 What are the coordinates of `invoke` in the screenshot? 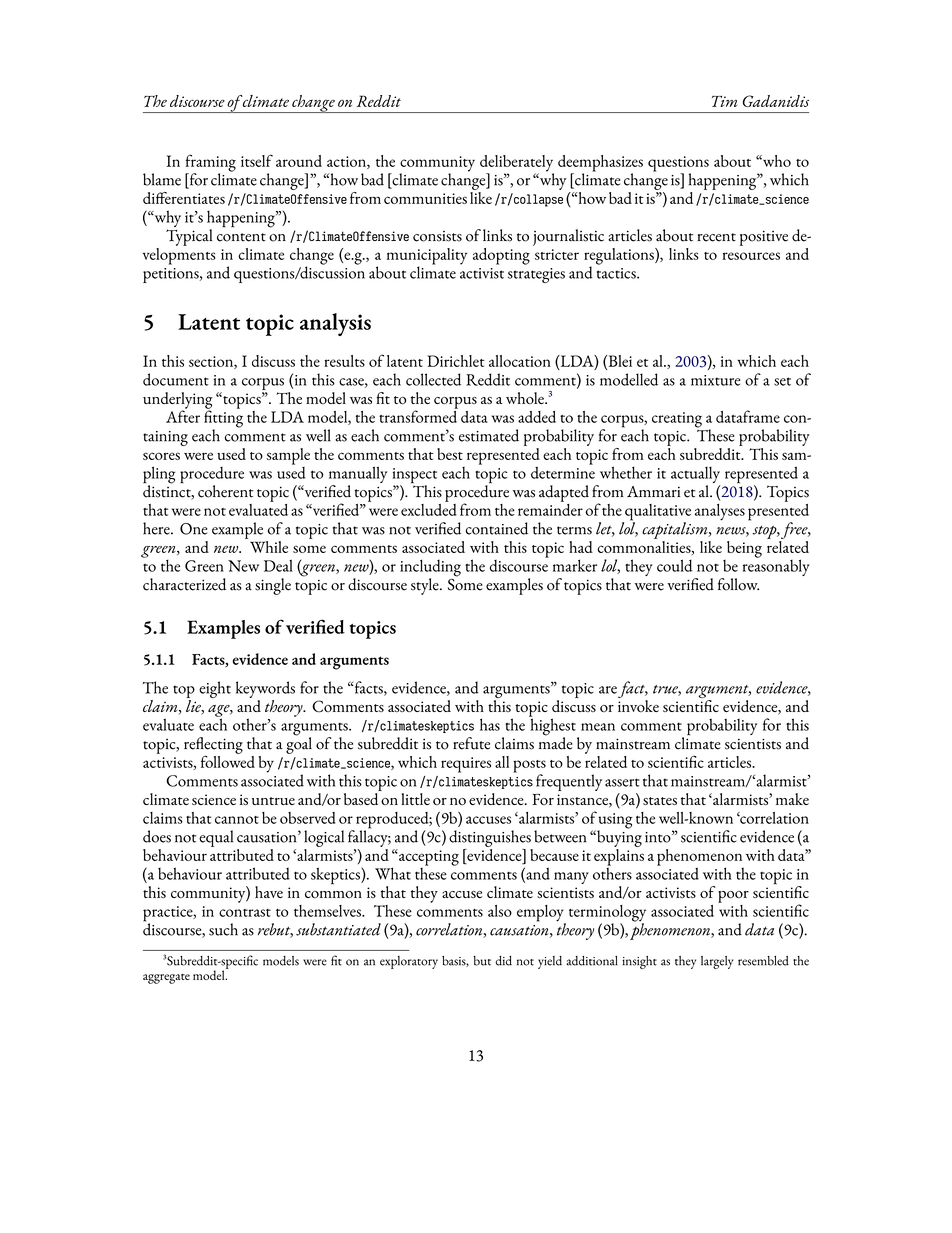 It's located at (638, 704).
